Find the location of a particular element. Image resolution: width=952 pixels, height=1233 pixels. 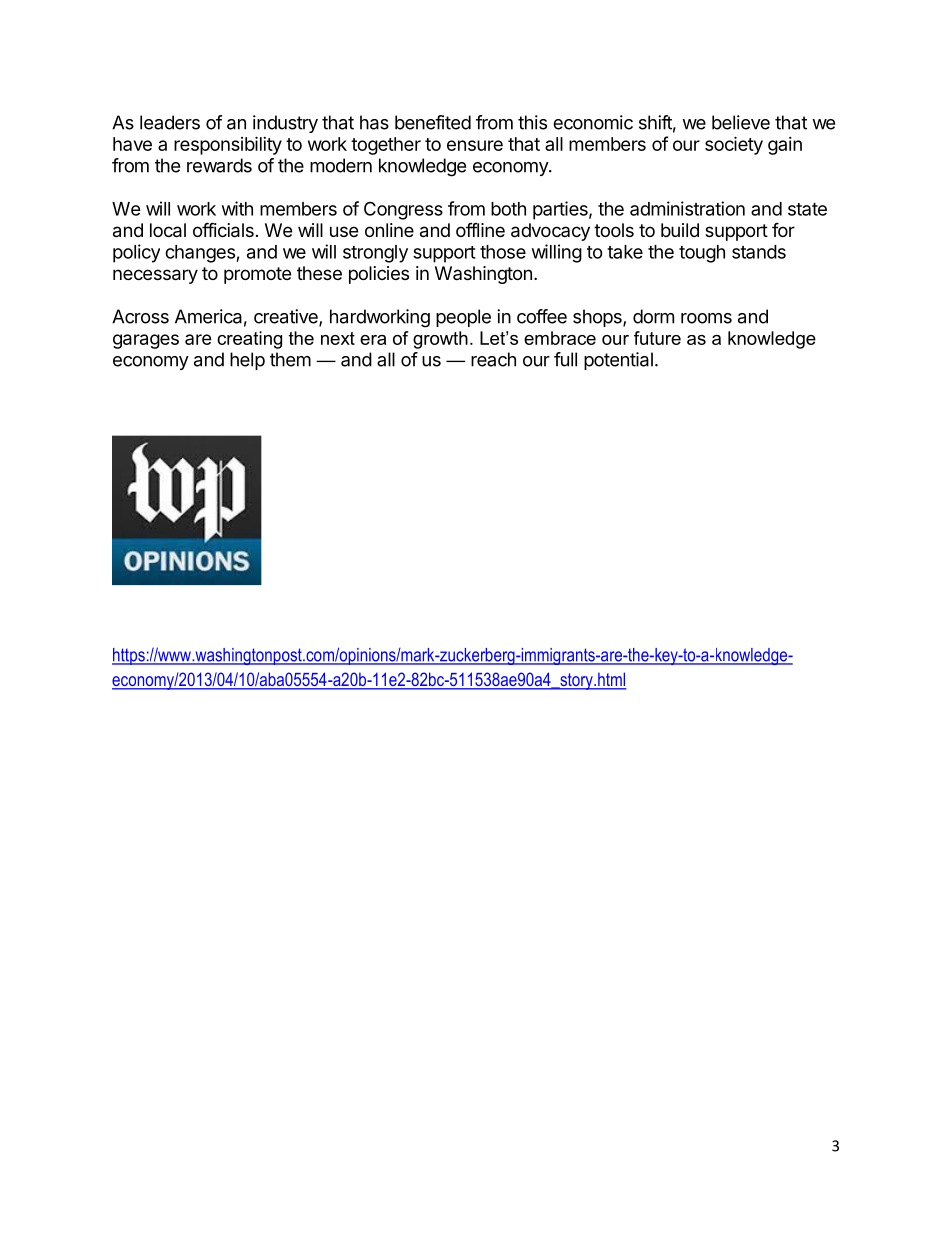

tough is located at coordinates (702, 254).
